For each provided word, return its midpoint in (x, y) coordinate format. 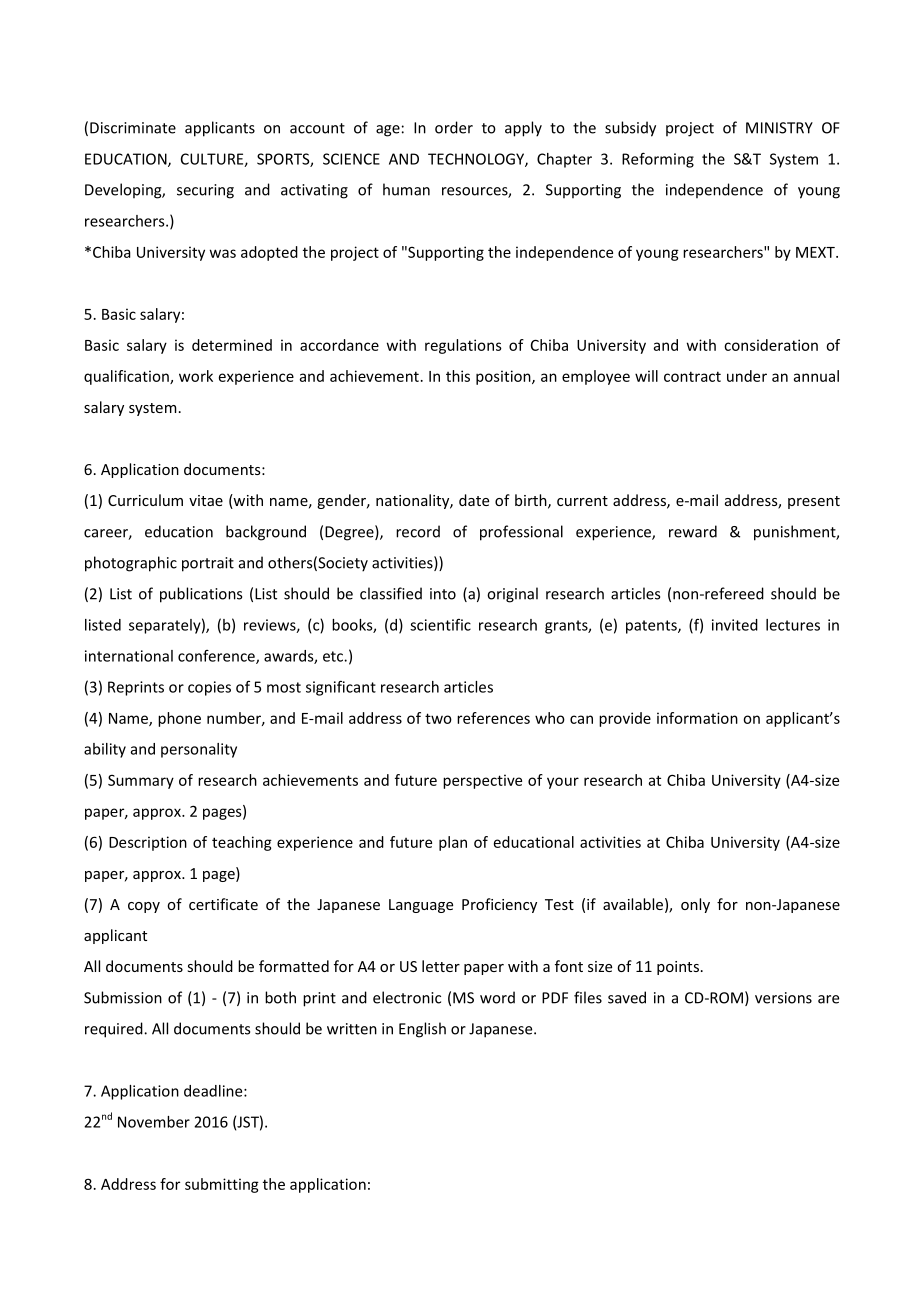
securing (205, 191)
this (458, 376)
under (747, 376)
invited (735, 625)
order (454, 127)
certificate (223, 904)
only (695, 905)
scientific (440, 625)
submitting (222, 1185)
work (196, 376)
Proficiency (499, 905)
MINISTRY (779, 128)
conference (217, 657)
